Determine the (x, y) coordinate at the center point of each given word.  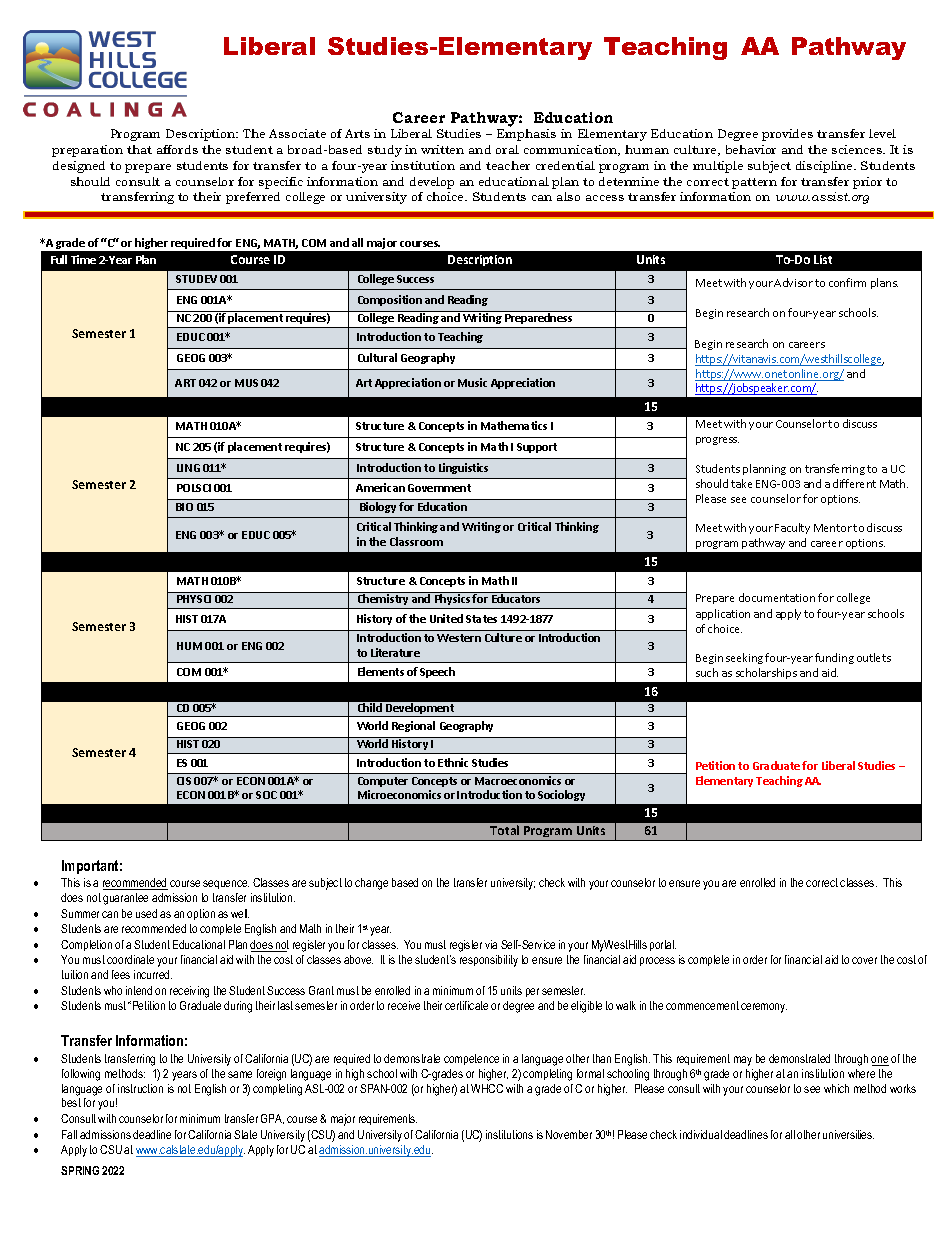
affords (177, 149)
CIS (184, 781)
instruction (140, 1088)
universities (848, 1134)
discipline (825, 167)
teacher (508, 165)
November (569, 1134)
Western (459, 638)
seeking (746, 658)
